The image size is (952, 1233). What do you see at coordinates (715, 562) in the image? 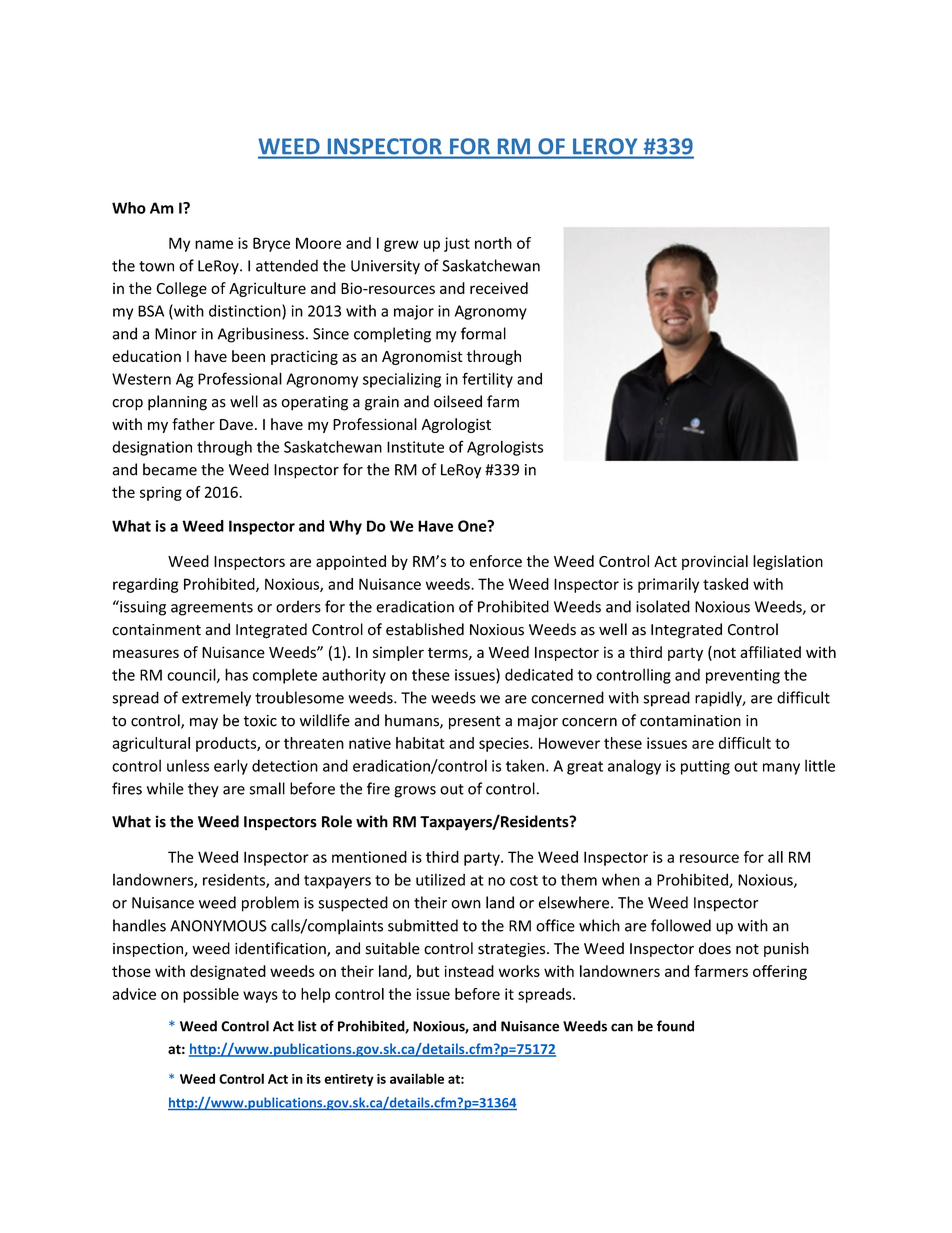
I see `provincial` at bounding box center [715, 562].
